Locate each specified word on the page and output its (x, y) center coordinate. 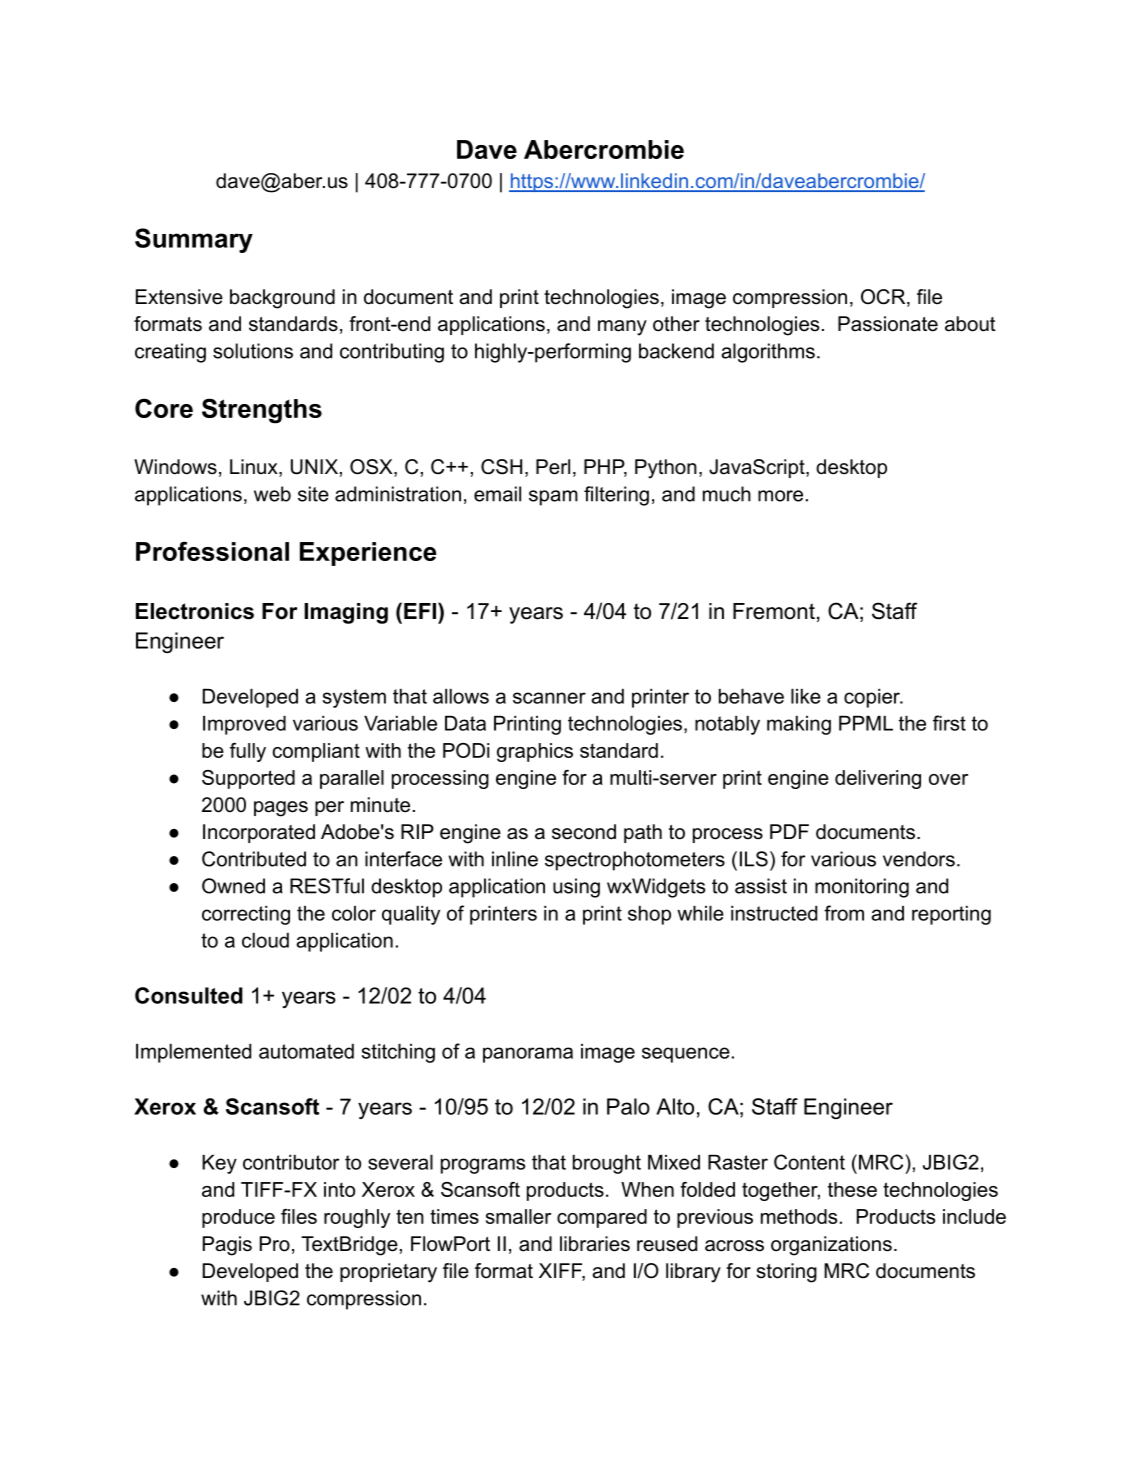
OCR (884, 298)
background (282, 299)
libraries (595, 1244)
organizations (831, 1246)
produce (238, 1218)
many (622, 328)
